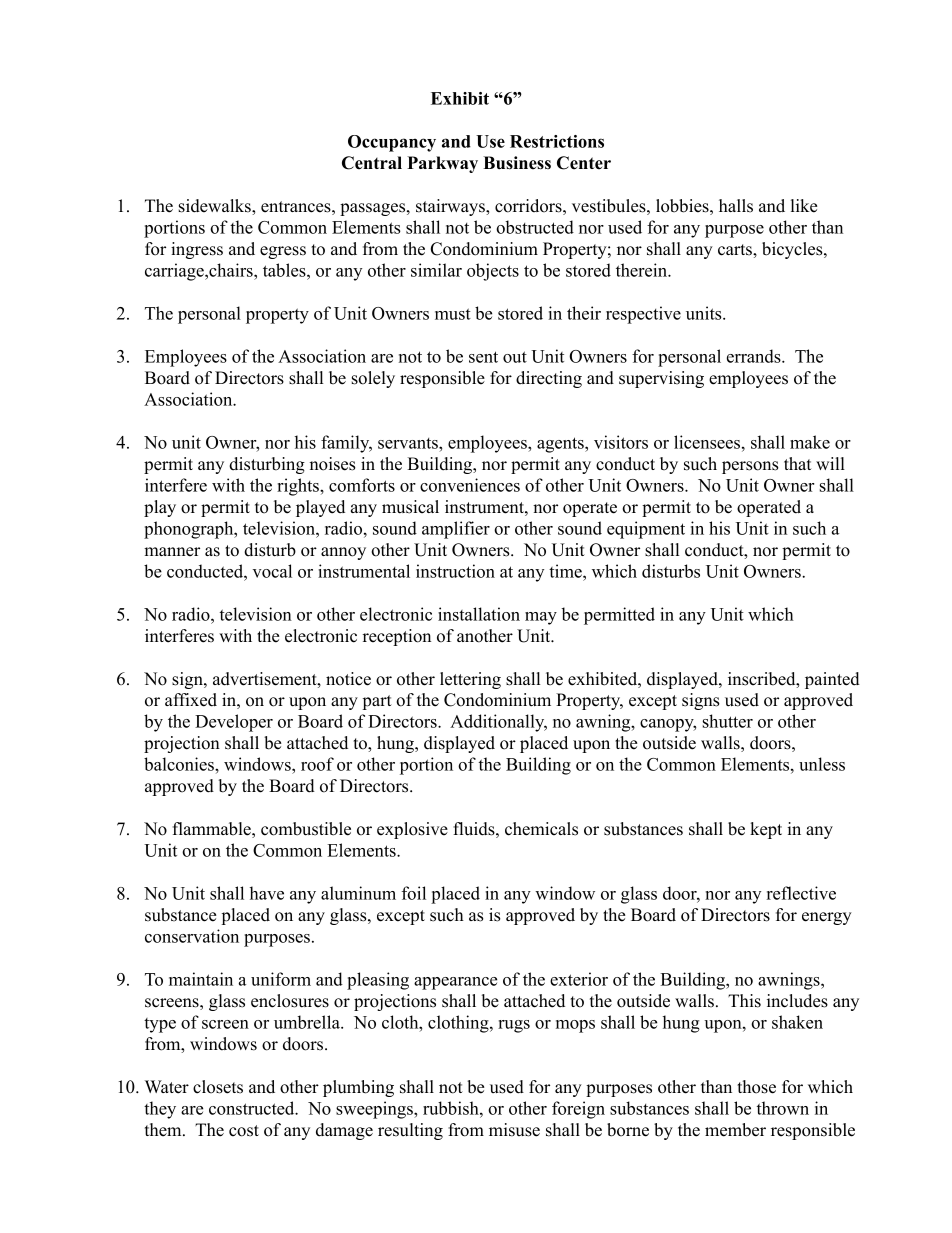  I want to click on halls, so click(736, 206).
